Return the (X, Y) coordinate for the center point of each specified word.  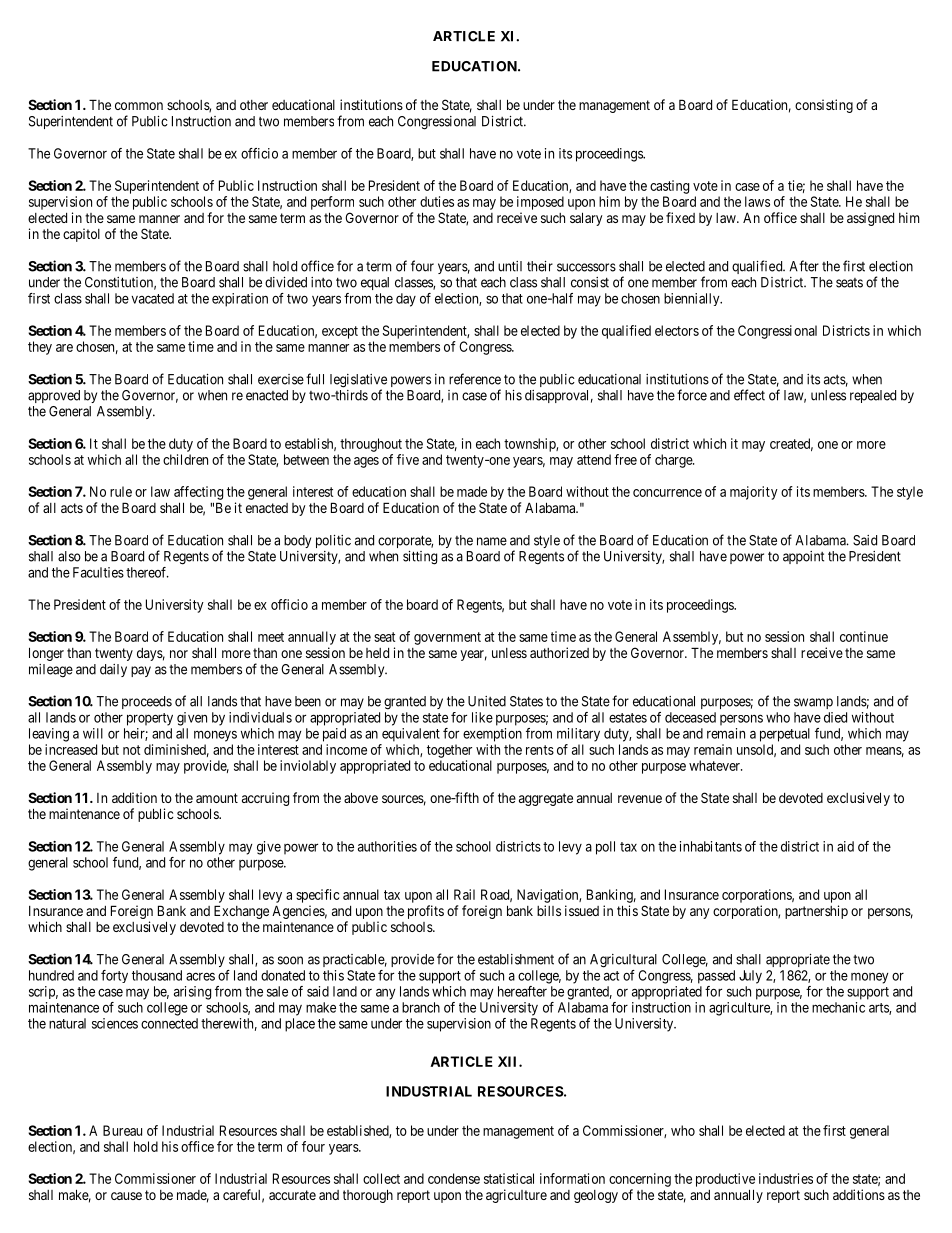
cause (126, 1196)
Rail (464, 894)
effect (749, 395)
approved (54, 396)
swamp (813, 703)
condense (454, 1178)
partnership (816, 912)
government (447, 638)
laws (757, 201)
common (139, 106)
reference (475, 379)
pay (141, 671)
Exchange (241, 912)
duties (437, 201)
